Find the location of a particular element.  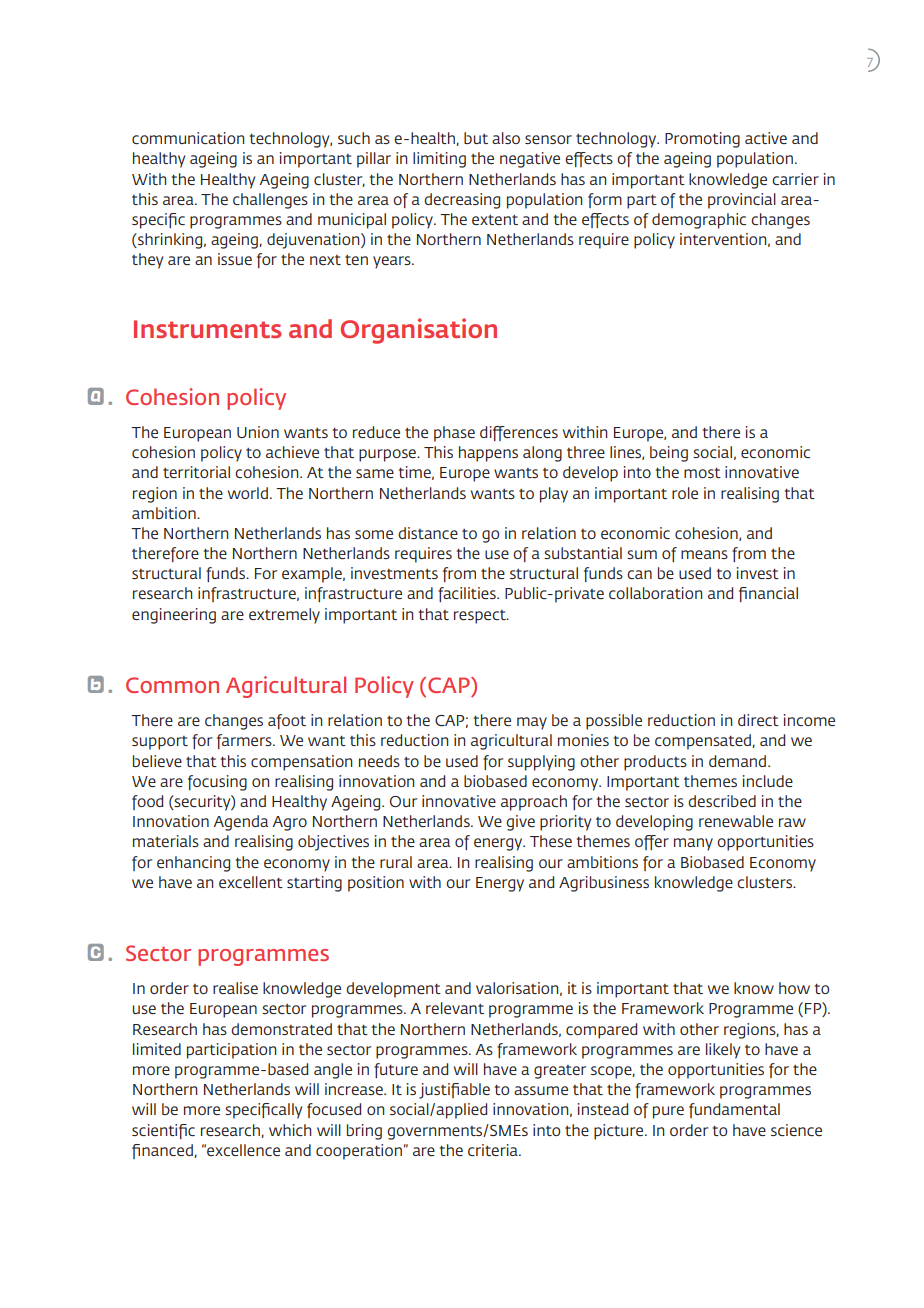

engineering is located at coordinates (174, 616).
